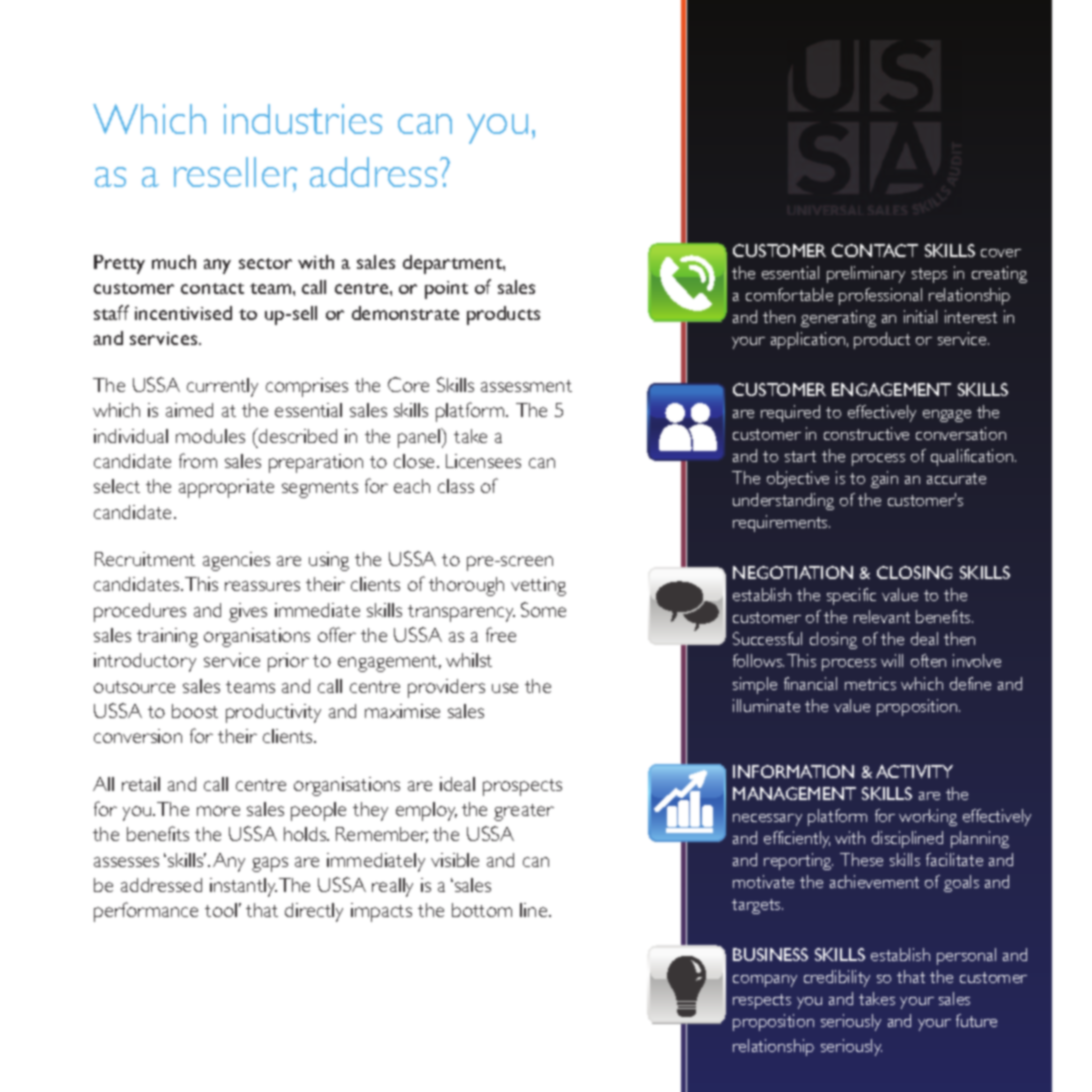 The height and width of the screenshot is (1092, 1092). What do you see at coordinates (146, 912) in the screenshot?
I see `performance` at bounding box center [146, 912].
